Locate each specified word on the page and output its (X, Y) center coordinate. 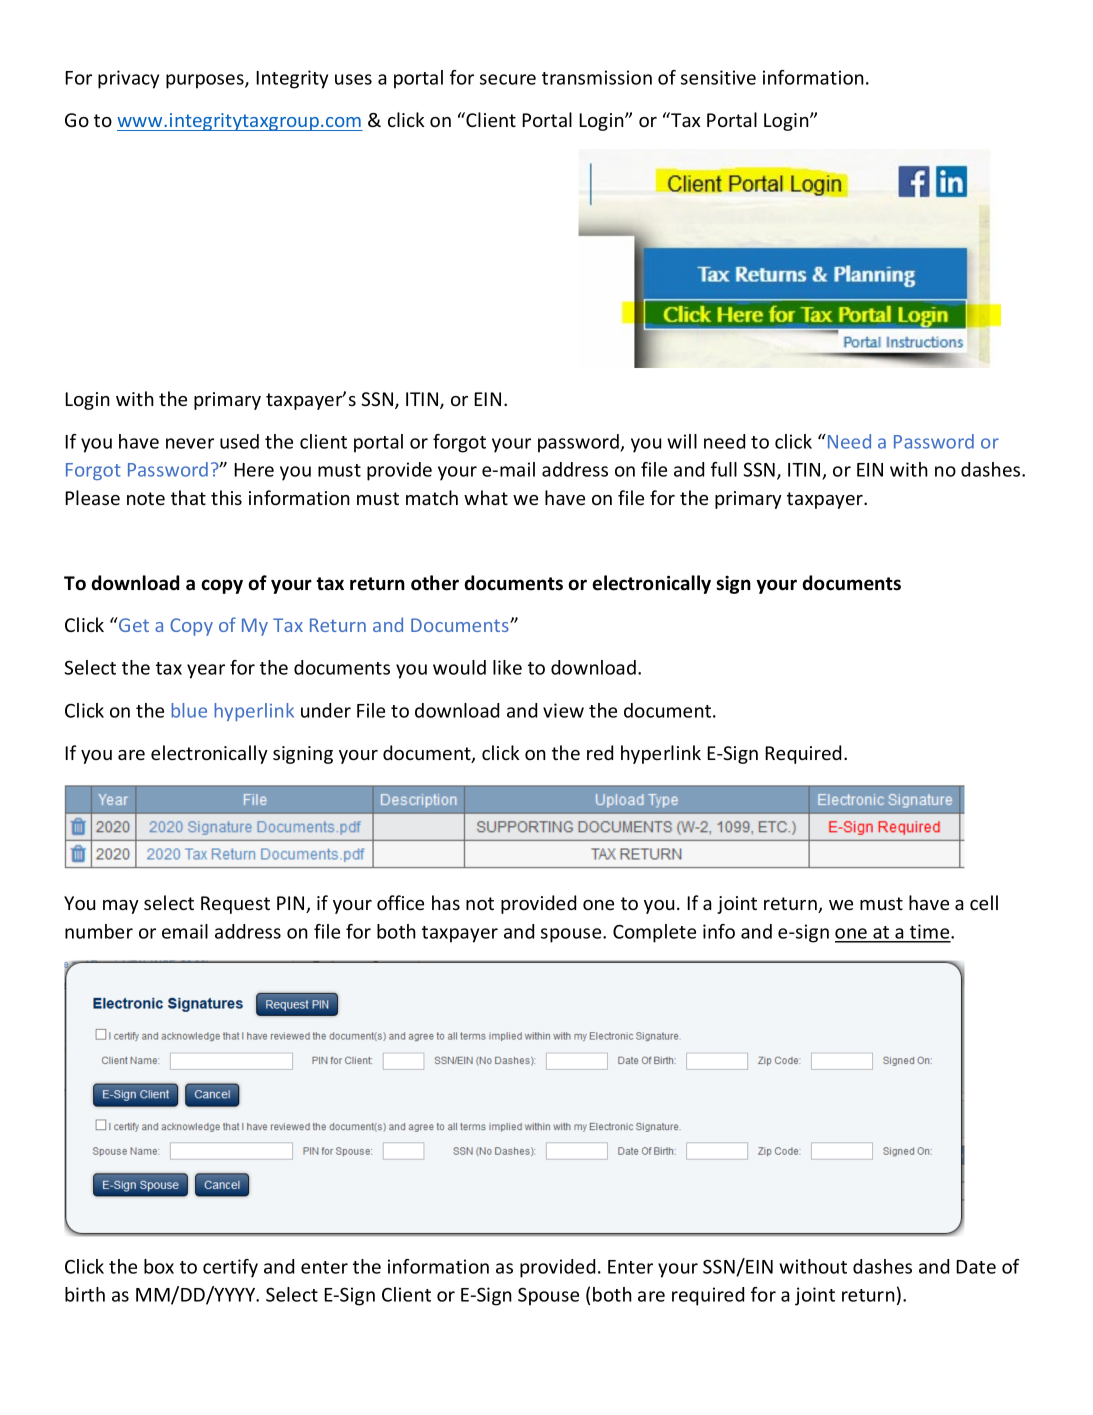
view (563, 710)
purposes (206, 81)
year (206, 671)
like (507, 667)
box (159, 1266)
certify (230, 1268)
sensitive (718, 77)
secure (508, 79)
